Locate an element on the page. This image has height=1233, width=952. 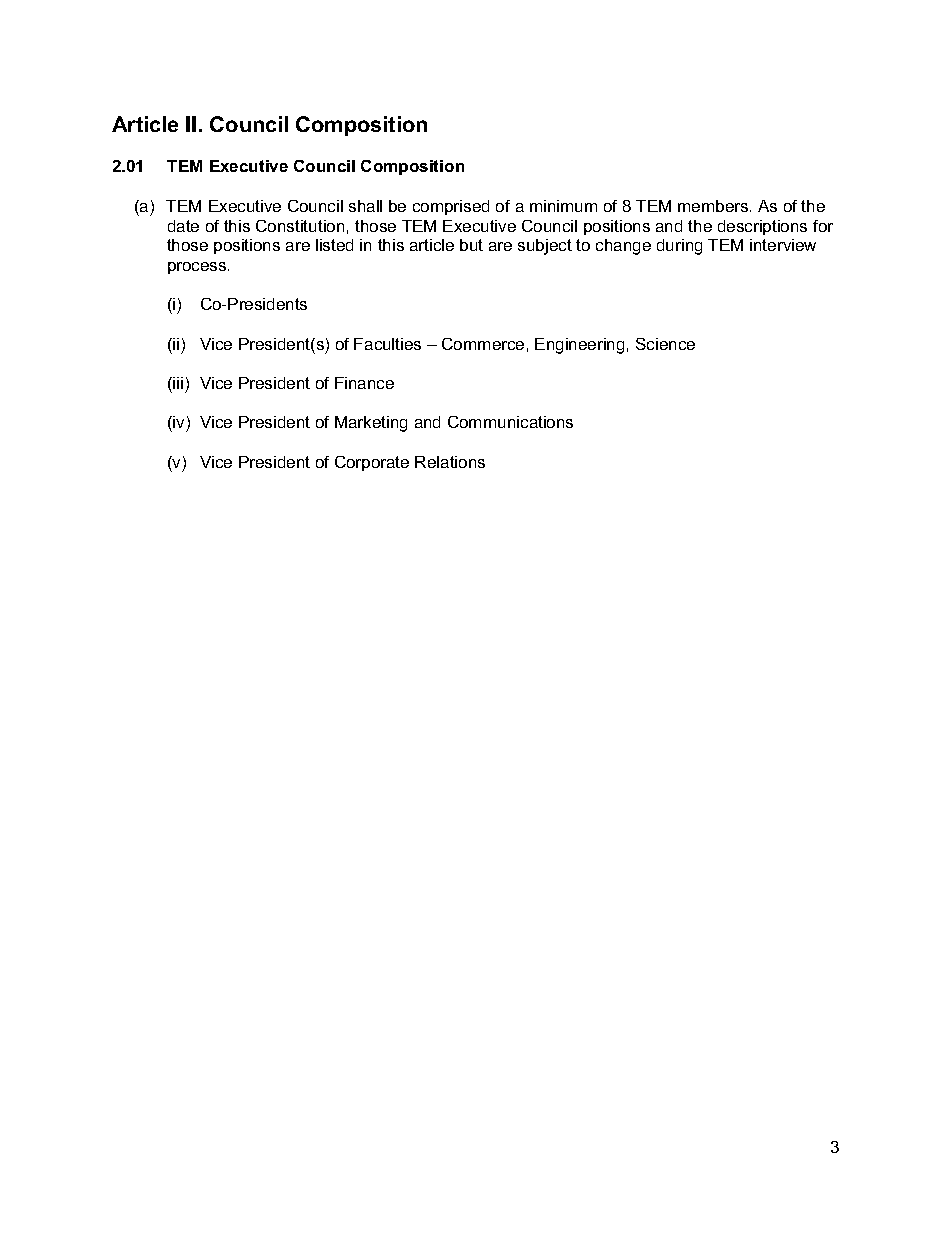
Faculties is located at coordinates (387, 344).
